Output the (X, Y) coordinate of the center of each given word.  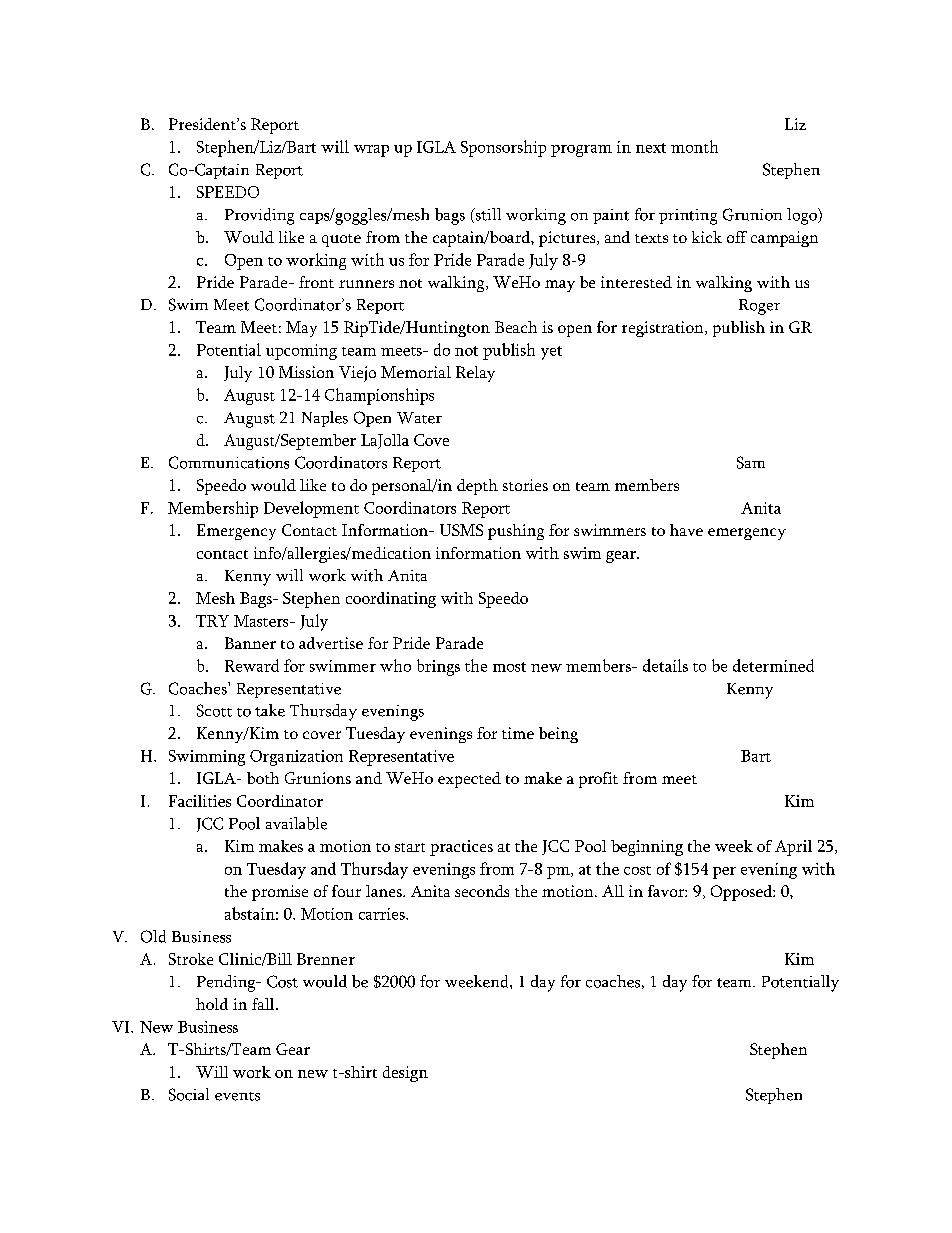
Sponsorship (503, 148)
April (793, 848)
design (405, 1074)
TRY (212, 621)
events (237, 1096)
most (509, 667)
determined (773, 665)
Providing (259, 216)
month (694, 146)
